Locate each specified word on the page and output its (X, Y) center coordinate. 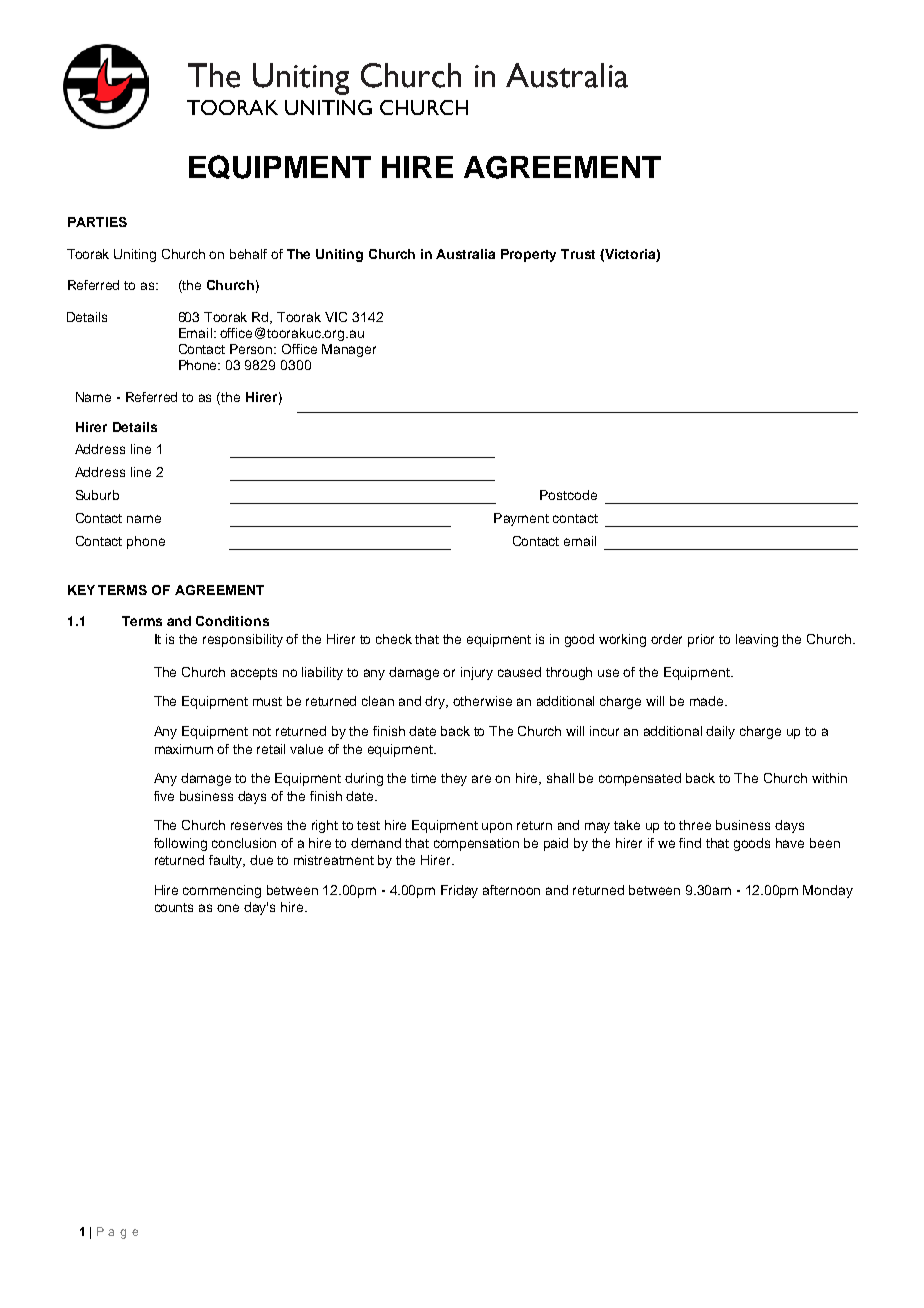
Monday (828, 891)
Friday (459, 891)
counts (174, 907)
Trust (578, 254)
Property (528, 255)
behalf (248, 254)
